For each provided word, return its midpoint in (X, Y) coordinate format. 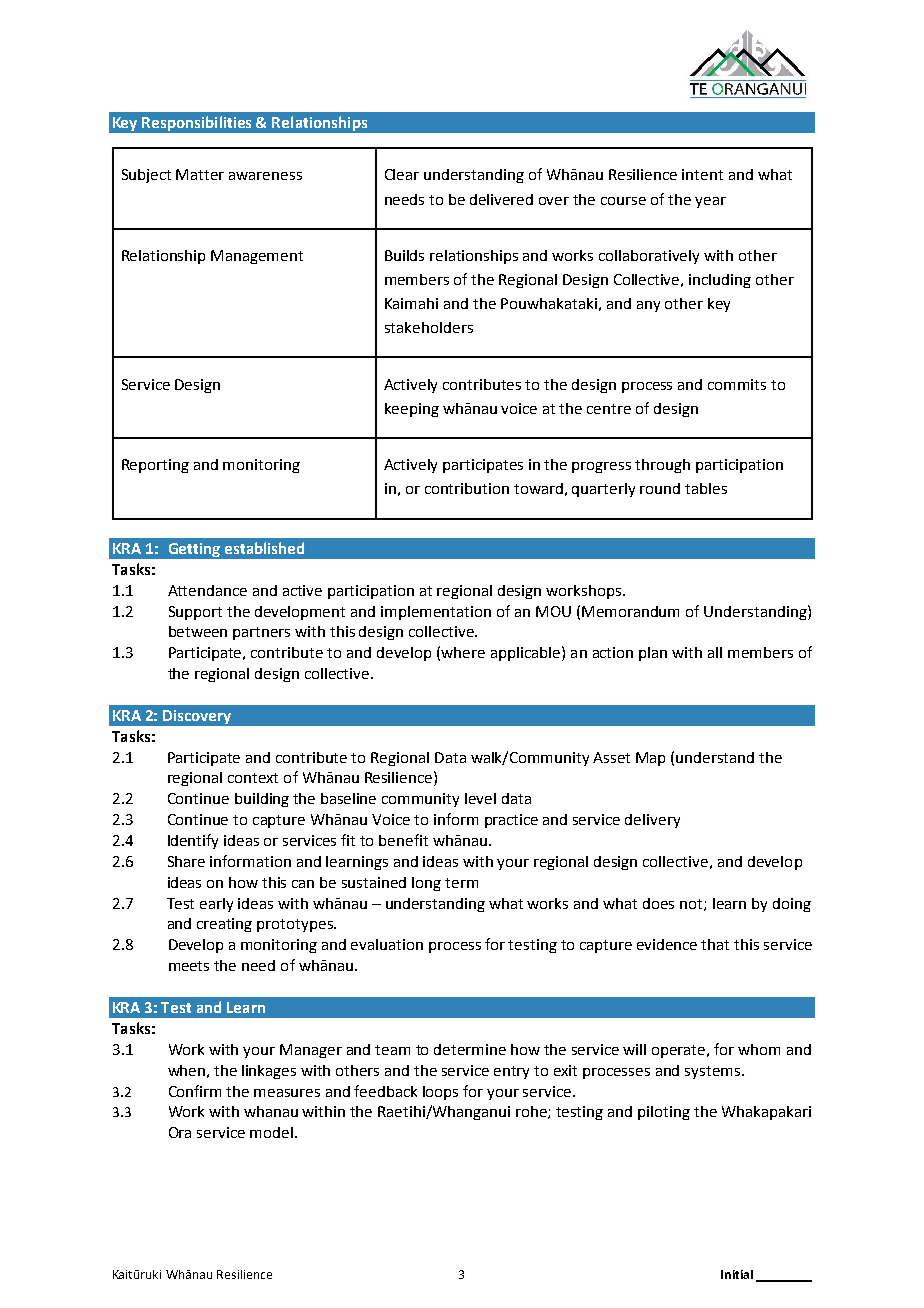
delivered (501, 199)
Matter (200, 174)
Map (650, 759)
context (253, 778)
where (463, 652)
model (271, 1132)
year (710, 202)
